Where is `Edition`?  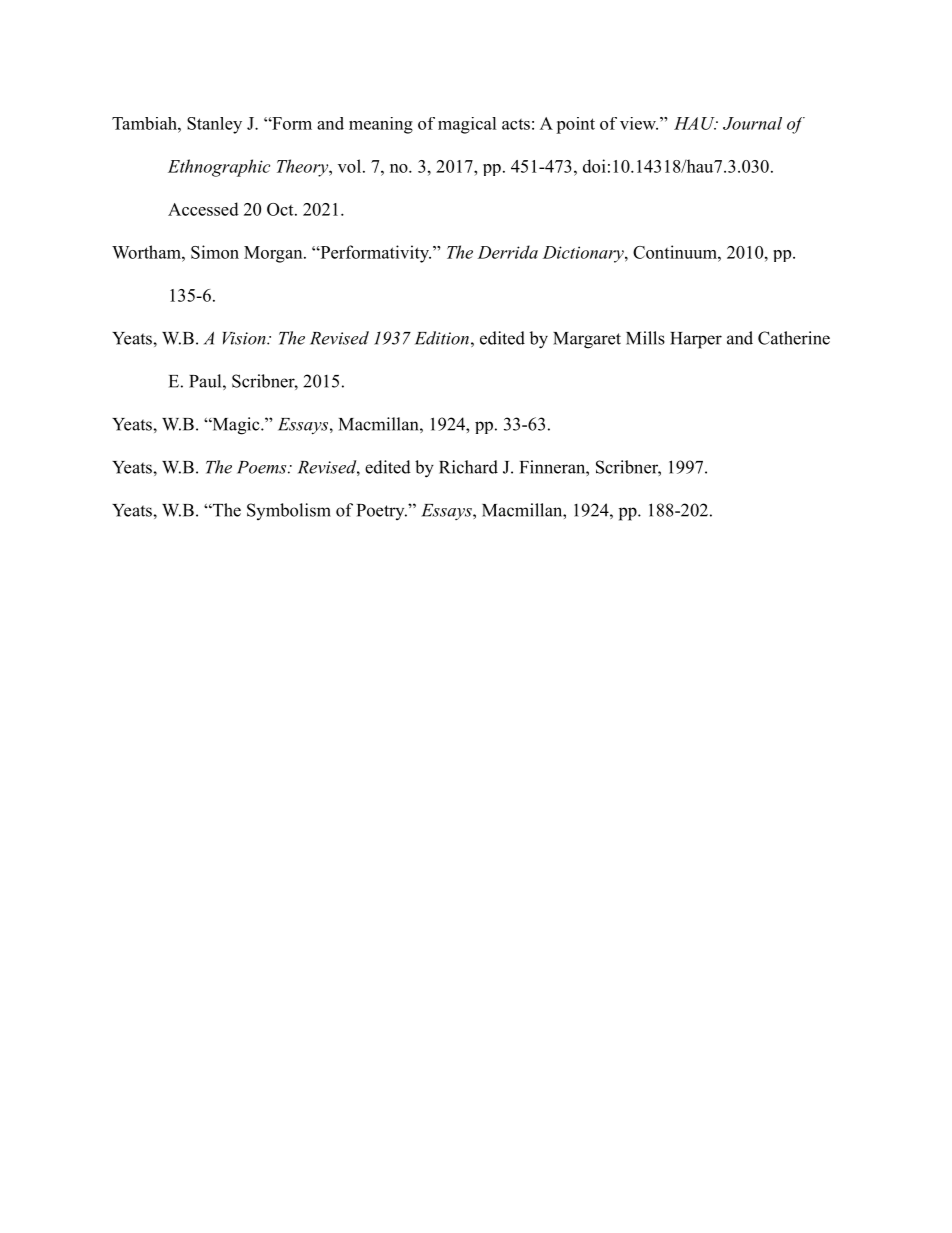
Edition is located at coordinates (442, 338).
